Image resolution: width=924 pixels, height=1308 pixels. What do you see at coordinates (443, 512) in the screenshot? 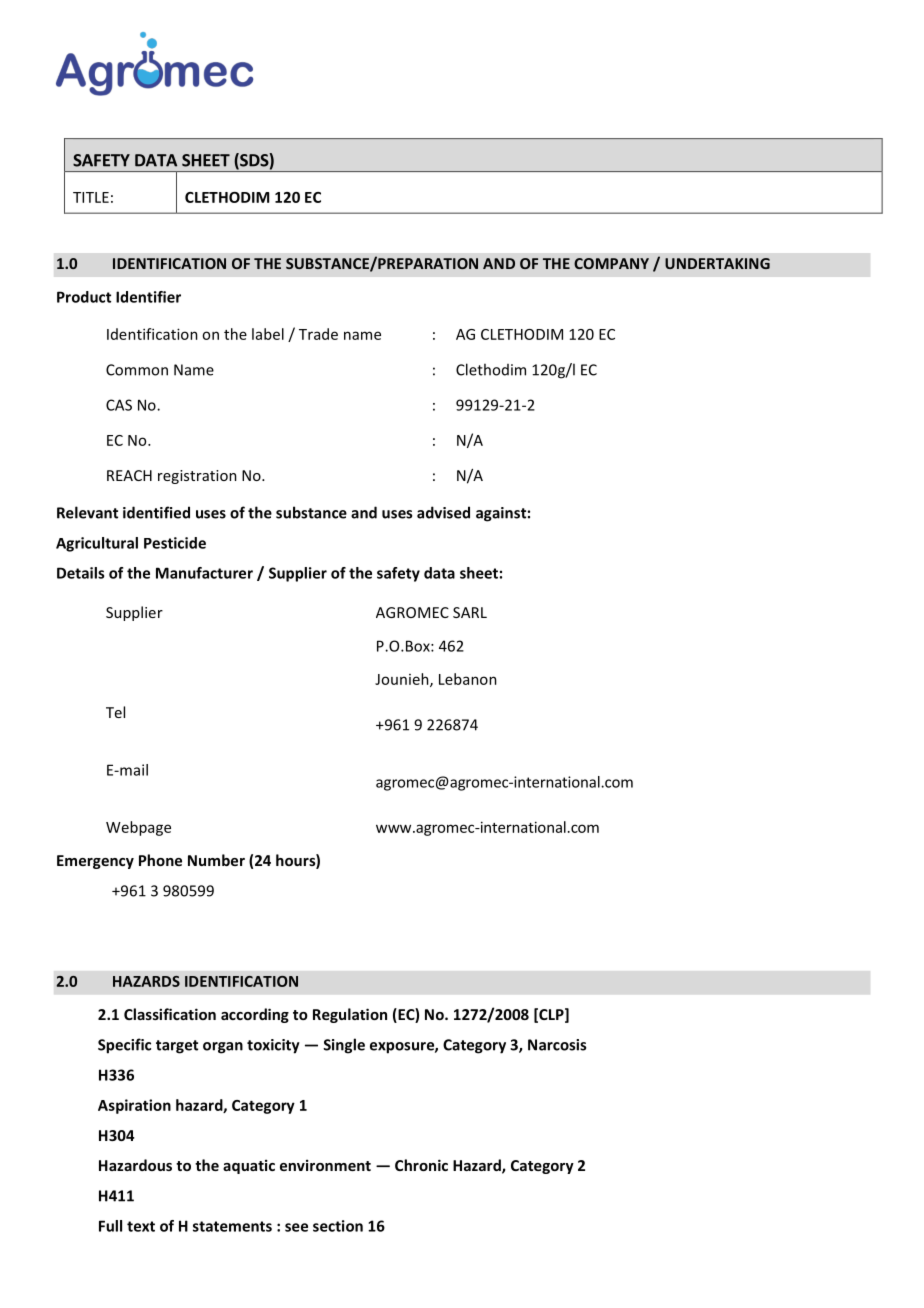
I see `advised` at bounding box center [443, 512].
